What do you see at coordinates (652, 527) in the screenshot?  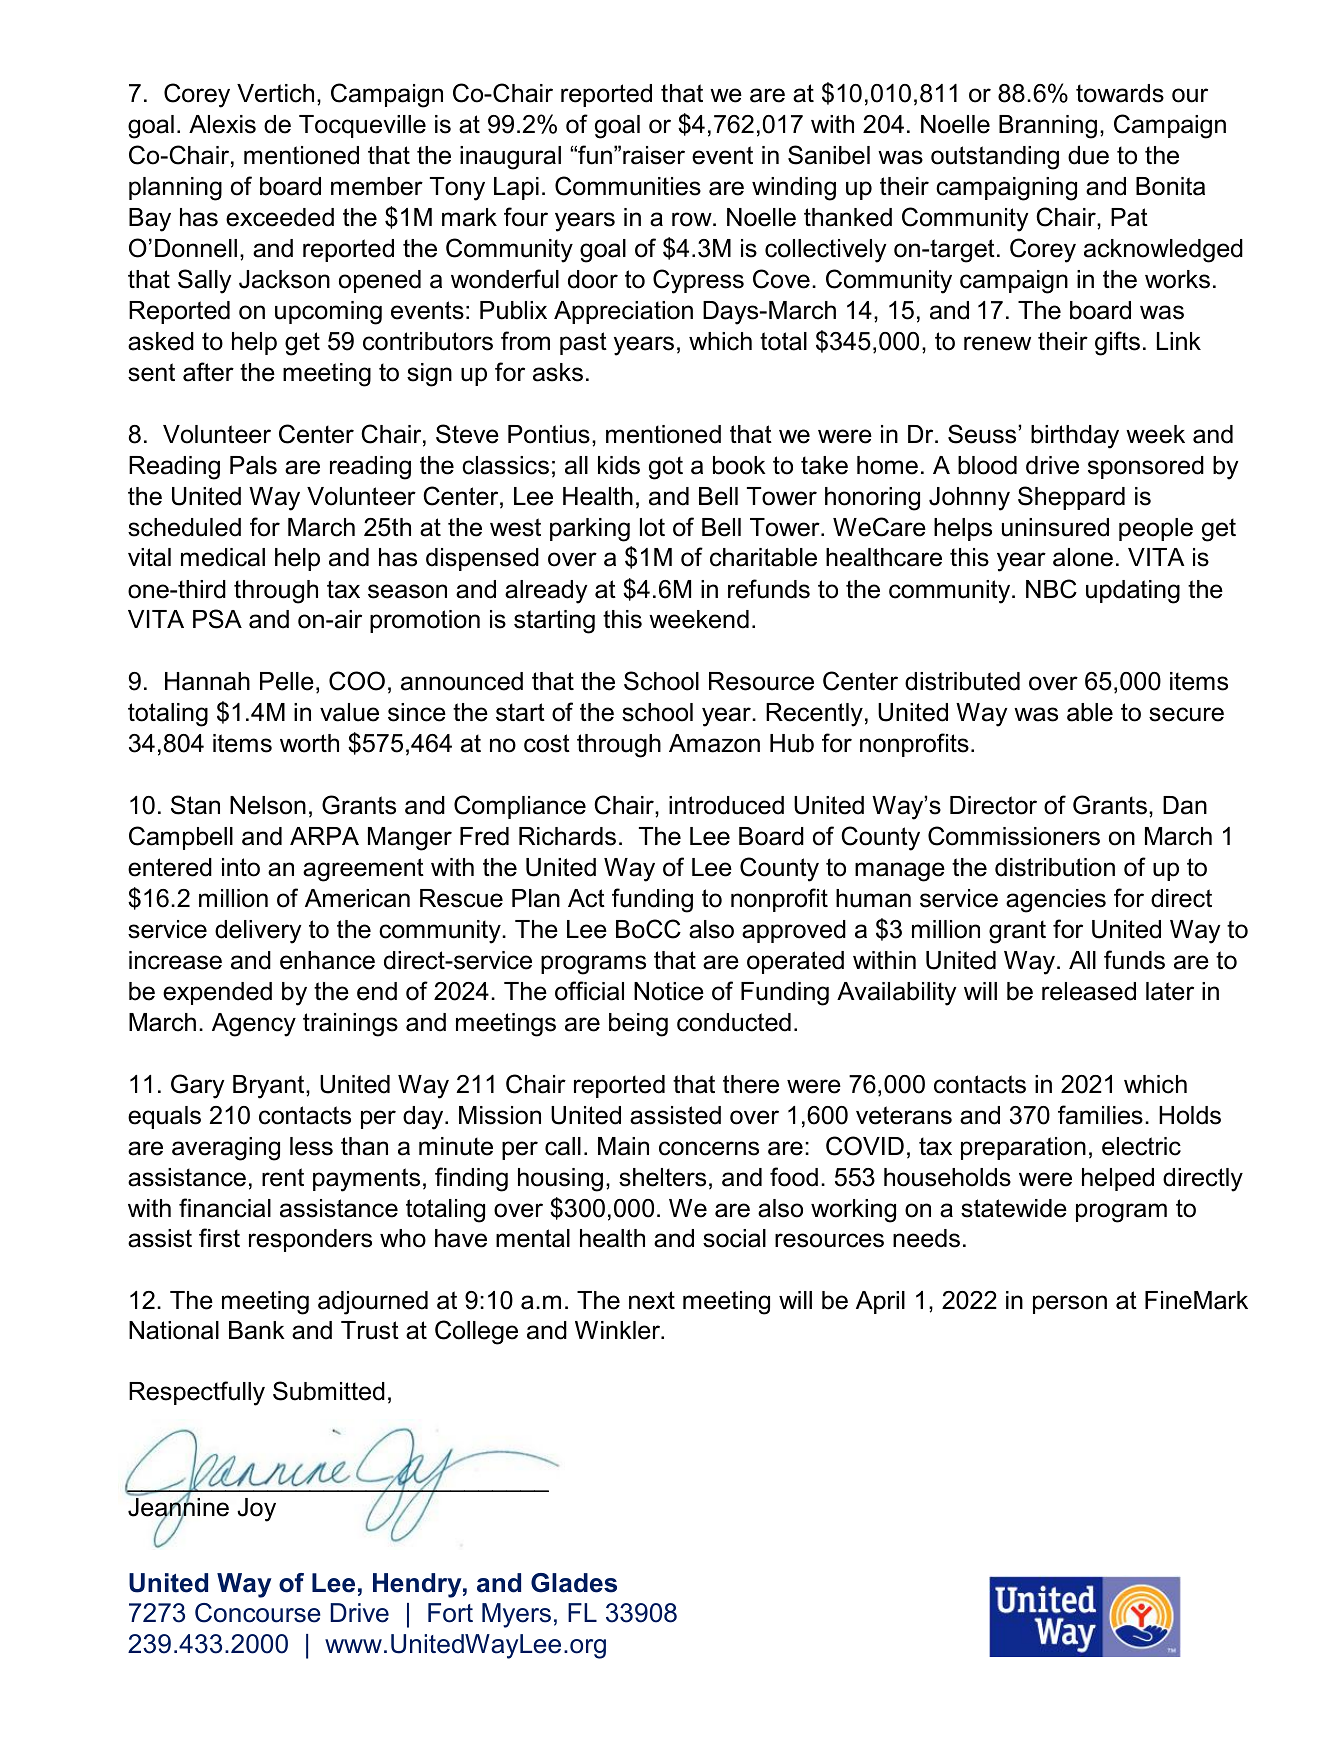 I see `lot` at bounding box center [652, 527].
